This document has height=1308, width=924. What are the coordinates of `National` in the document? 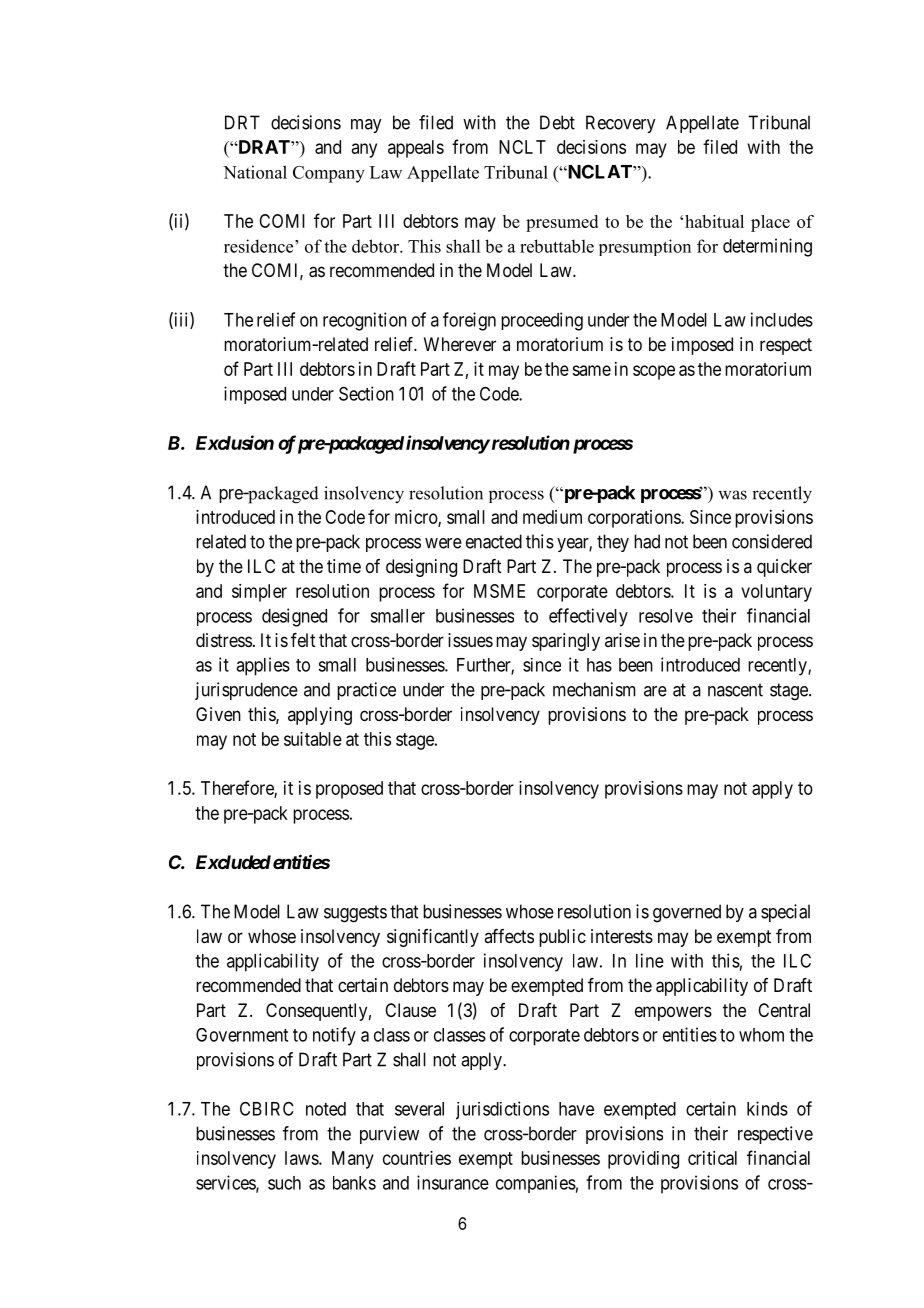 It's located at (255, 172).
